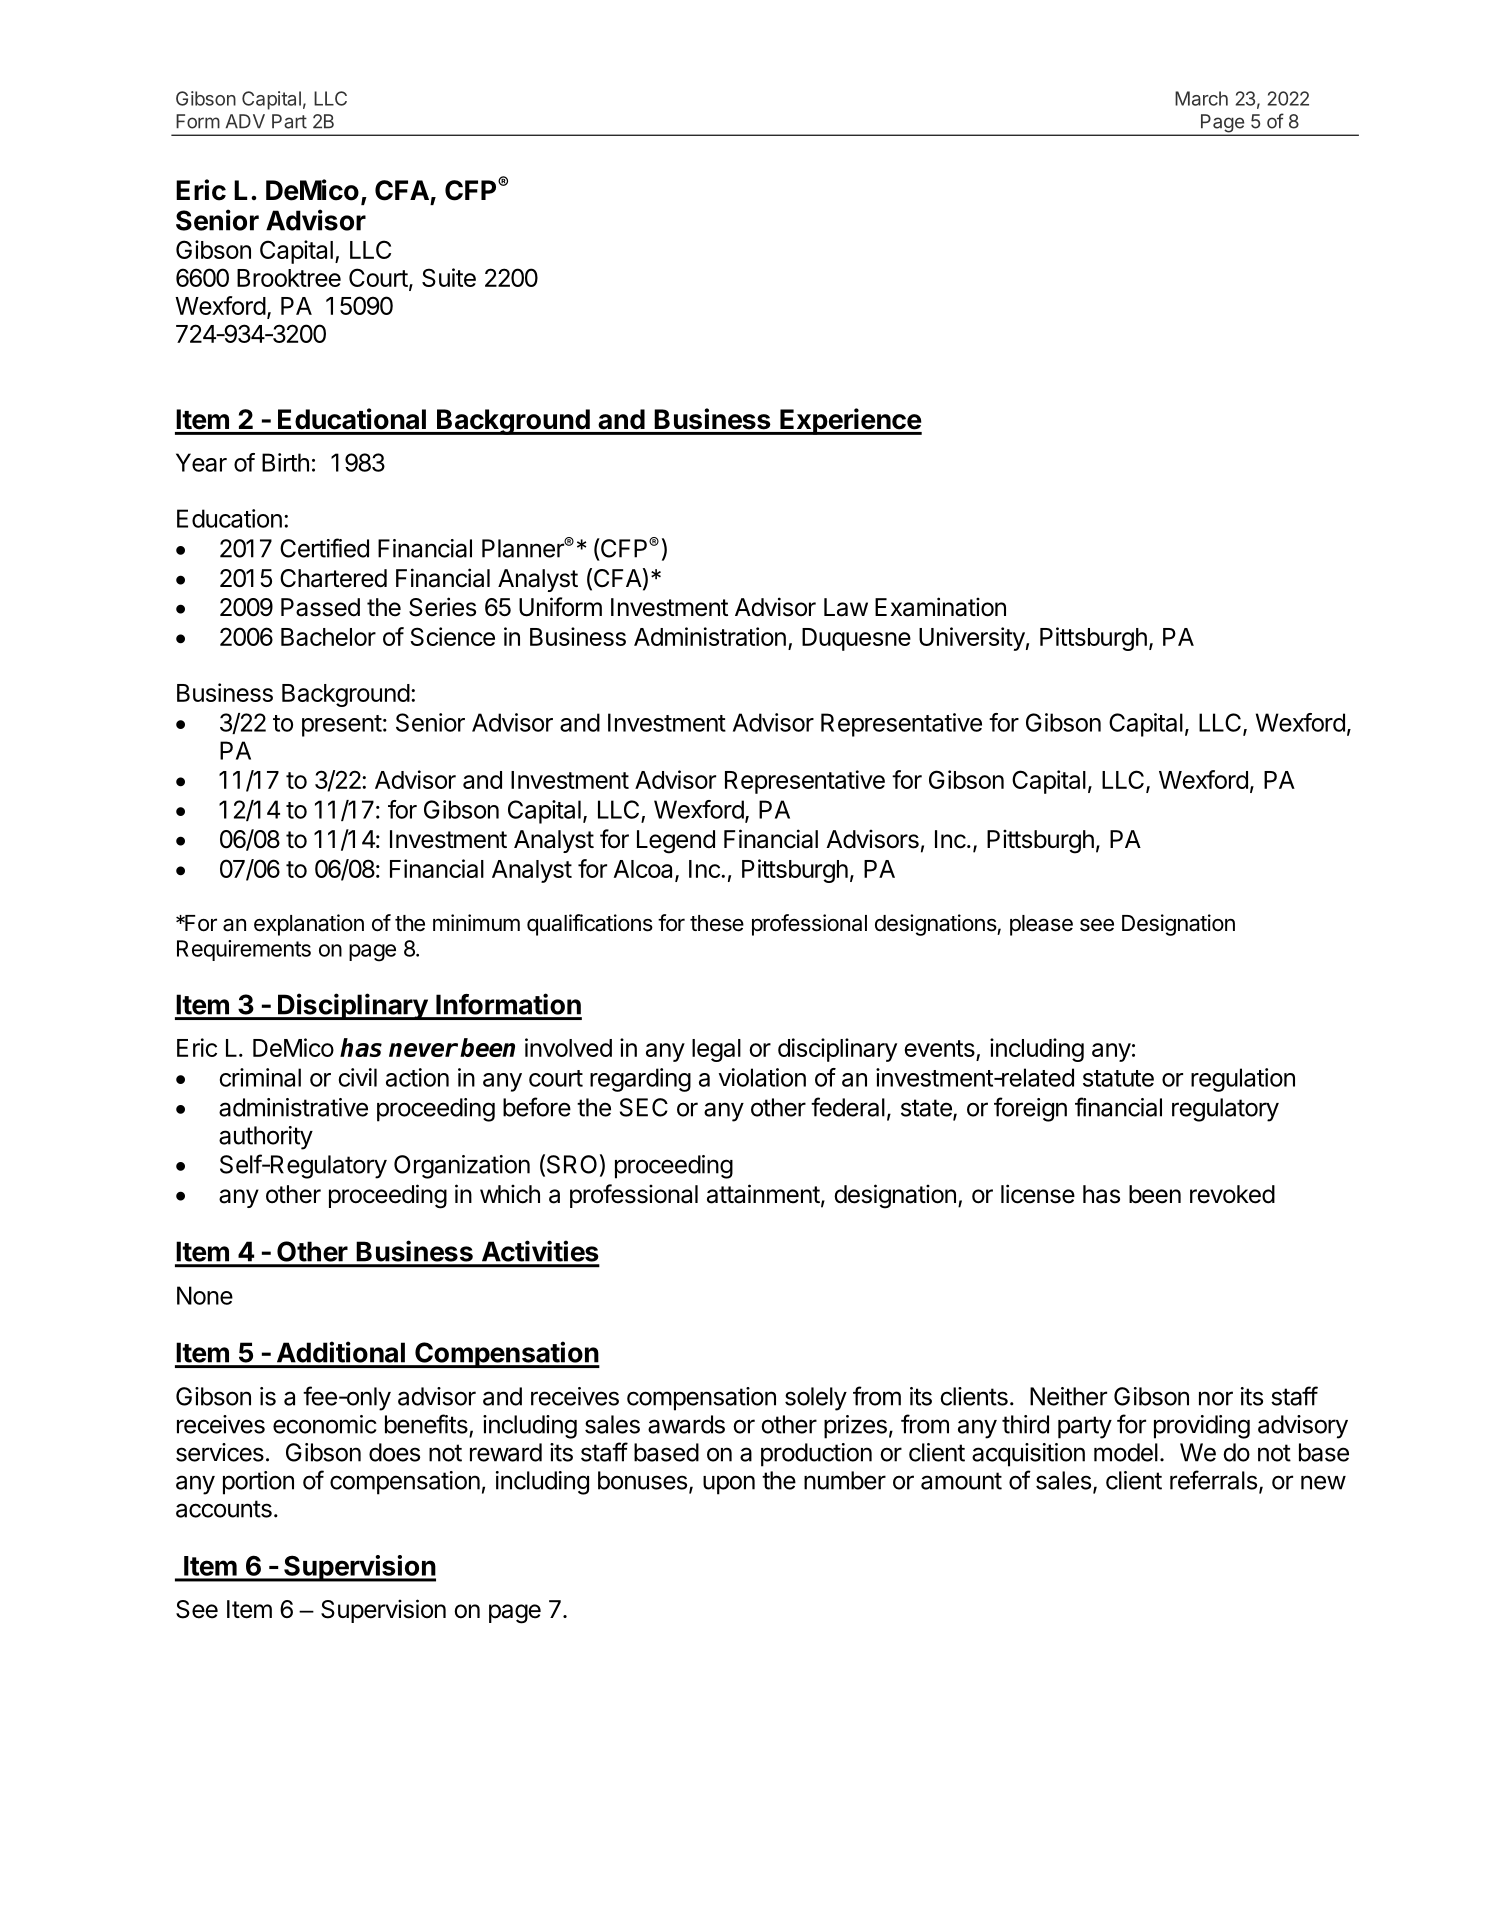 The image size is (1486, 1923). What do you see at coordinates (285, 462) in the document?
I see `Birth` at bounding box center [285, 462].
